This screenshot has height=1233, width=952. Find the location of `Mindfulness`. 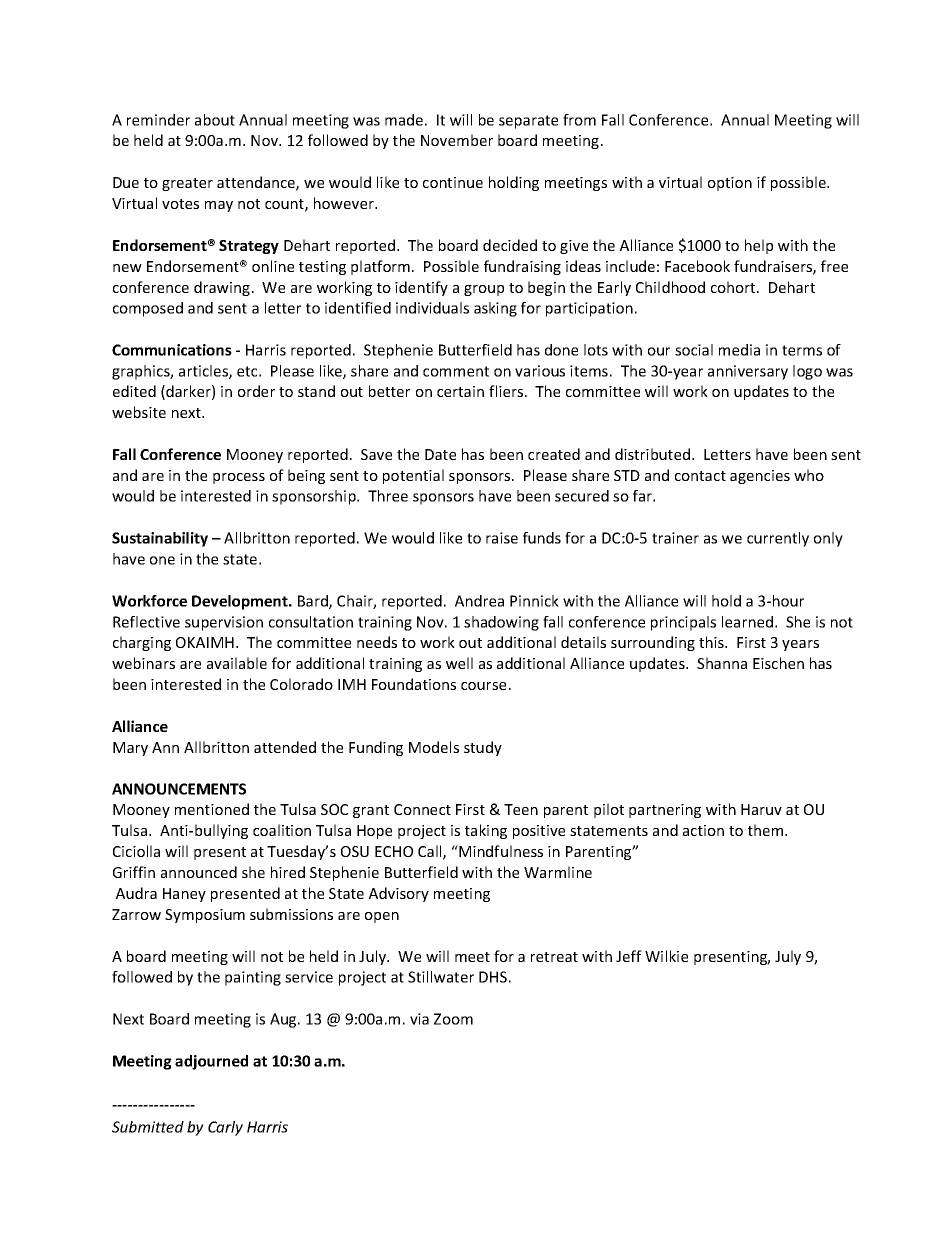

Mindfulness is located at coordinates (500, 851).
